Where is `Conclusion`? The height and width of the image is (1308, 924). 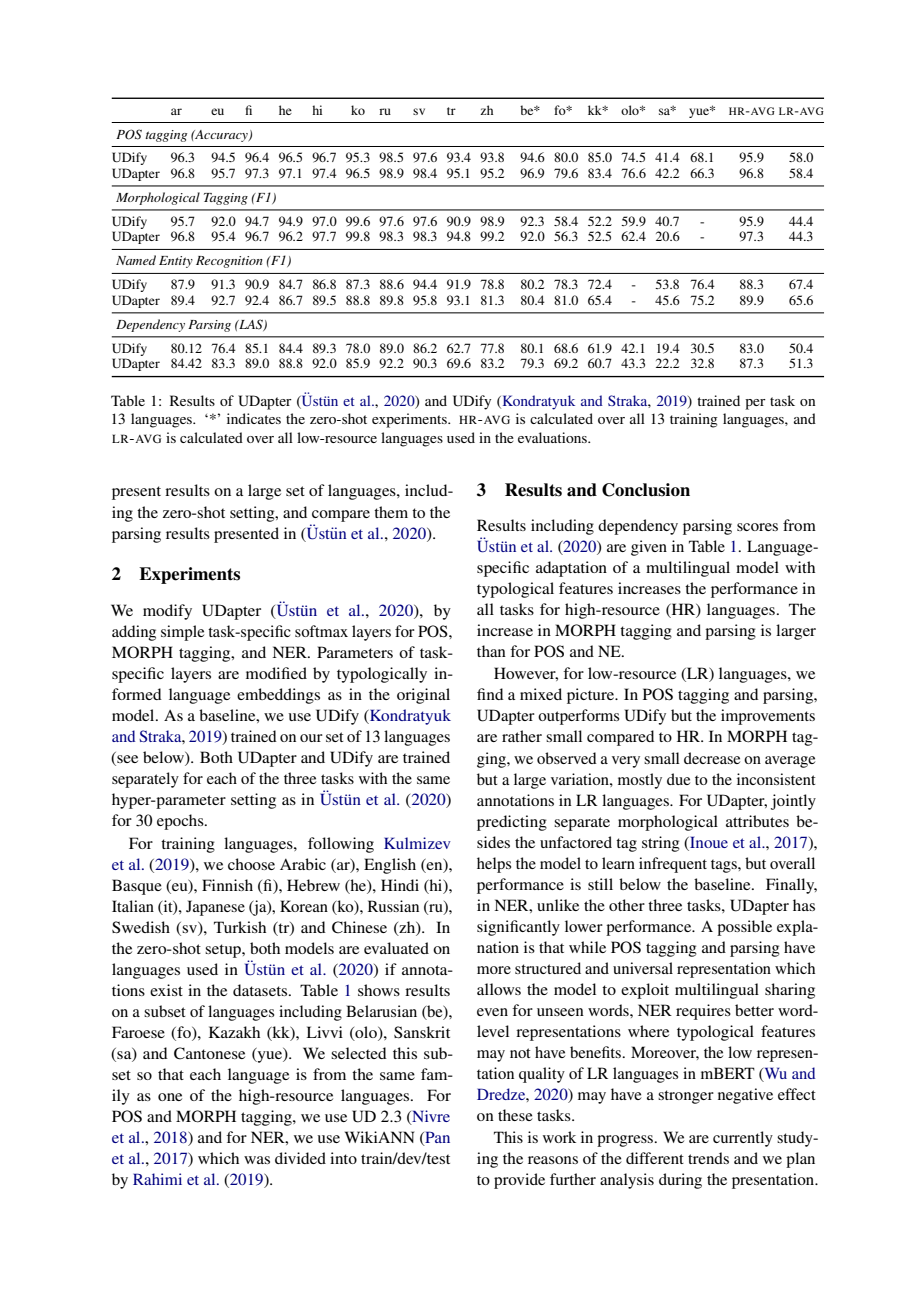 Conclusion is located at coordinates (646, 490).
